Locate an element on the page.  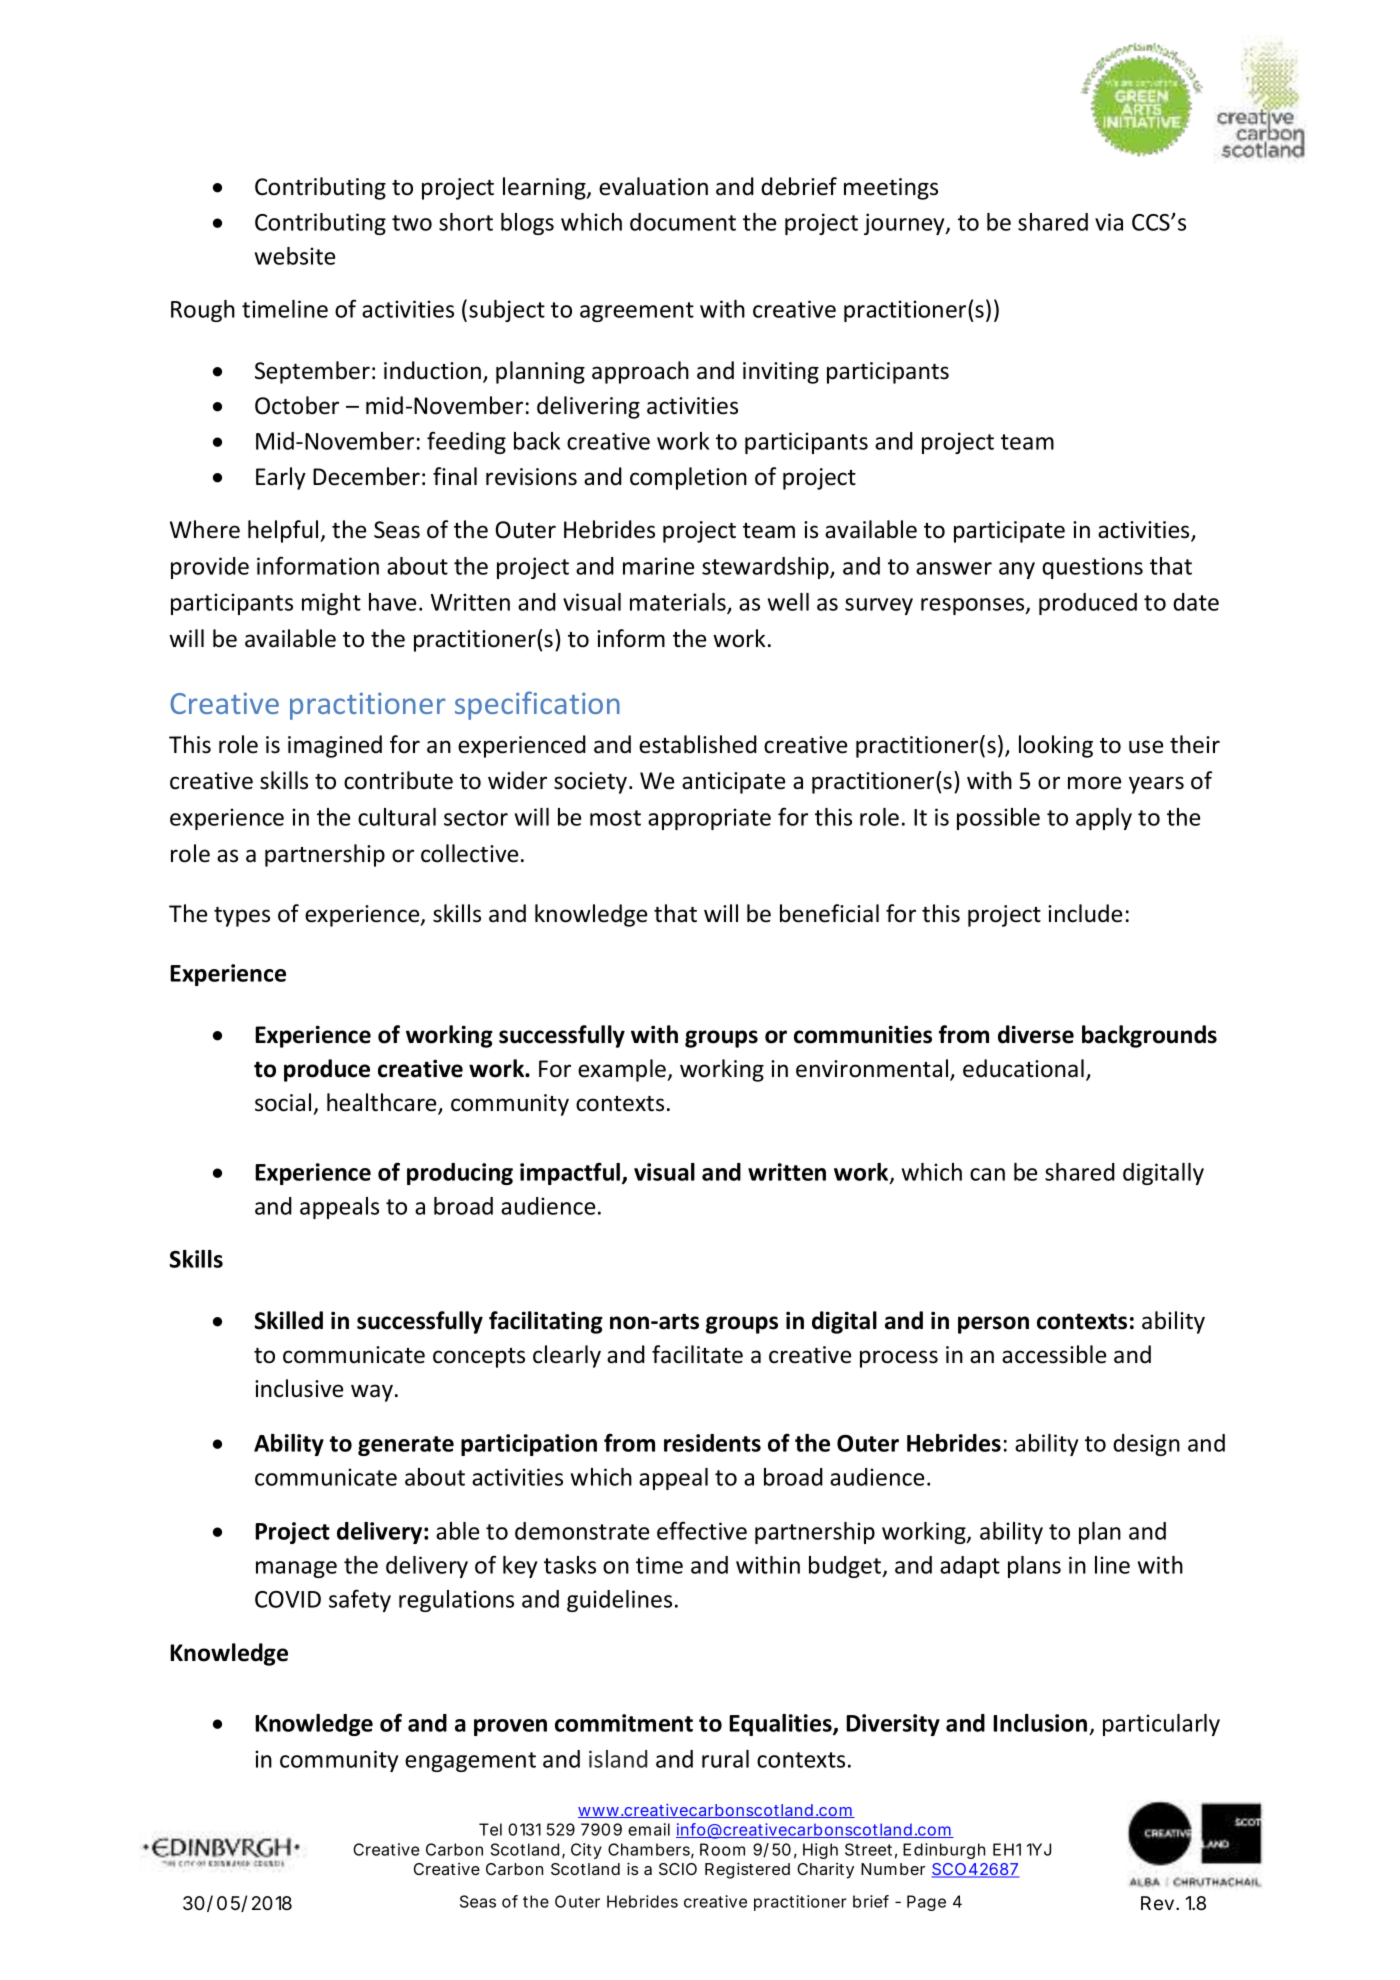
imagined is located at coordinates (335, 746).
